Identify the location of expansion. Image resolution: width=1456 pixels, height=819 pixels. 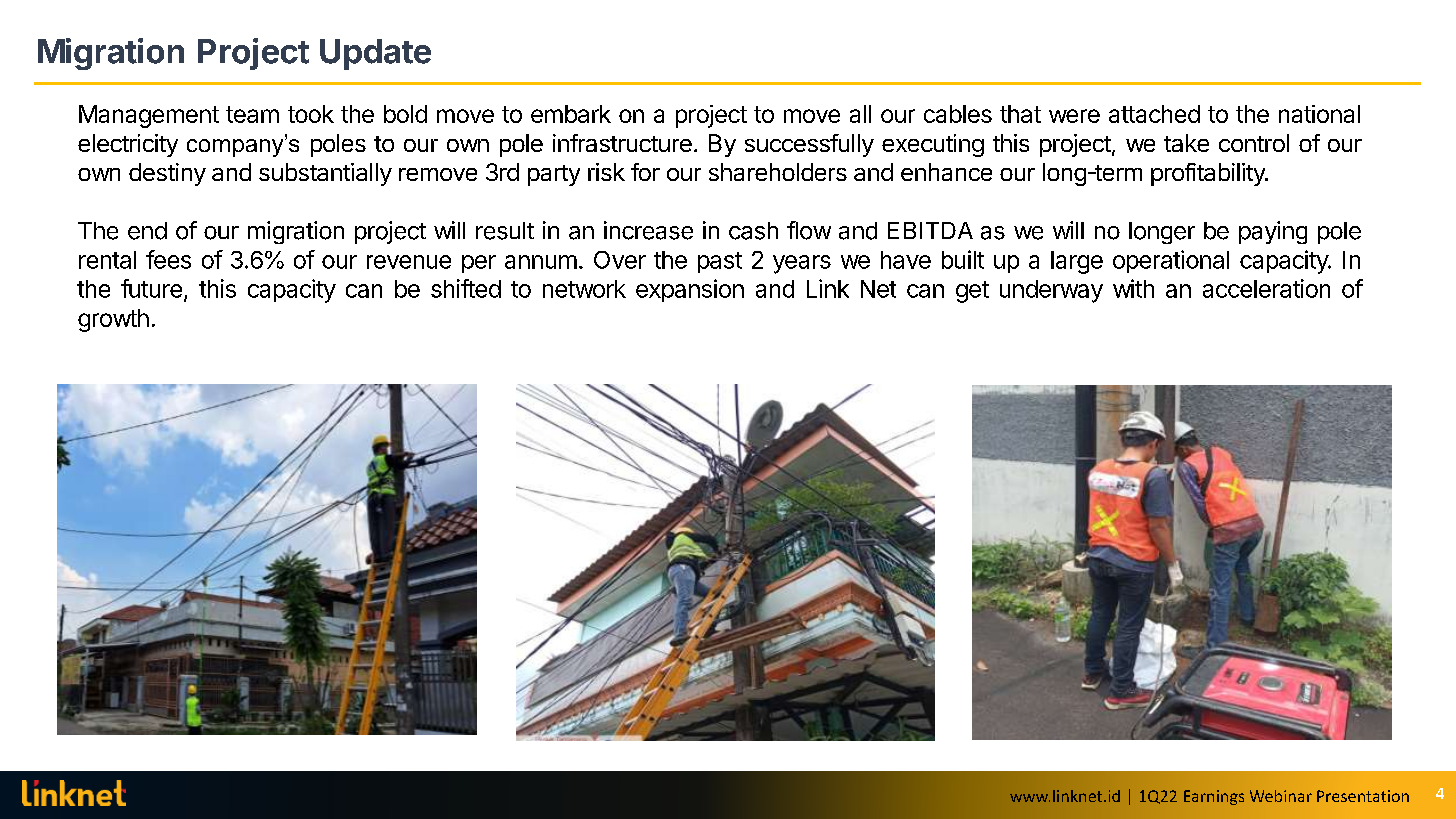
(690, 290).
